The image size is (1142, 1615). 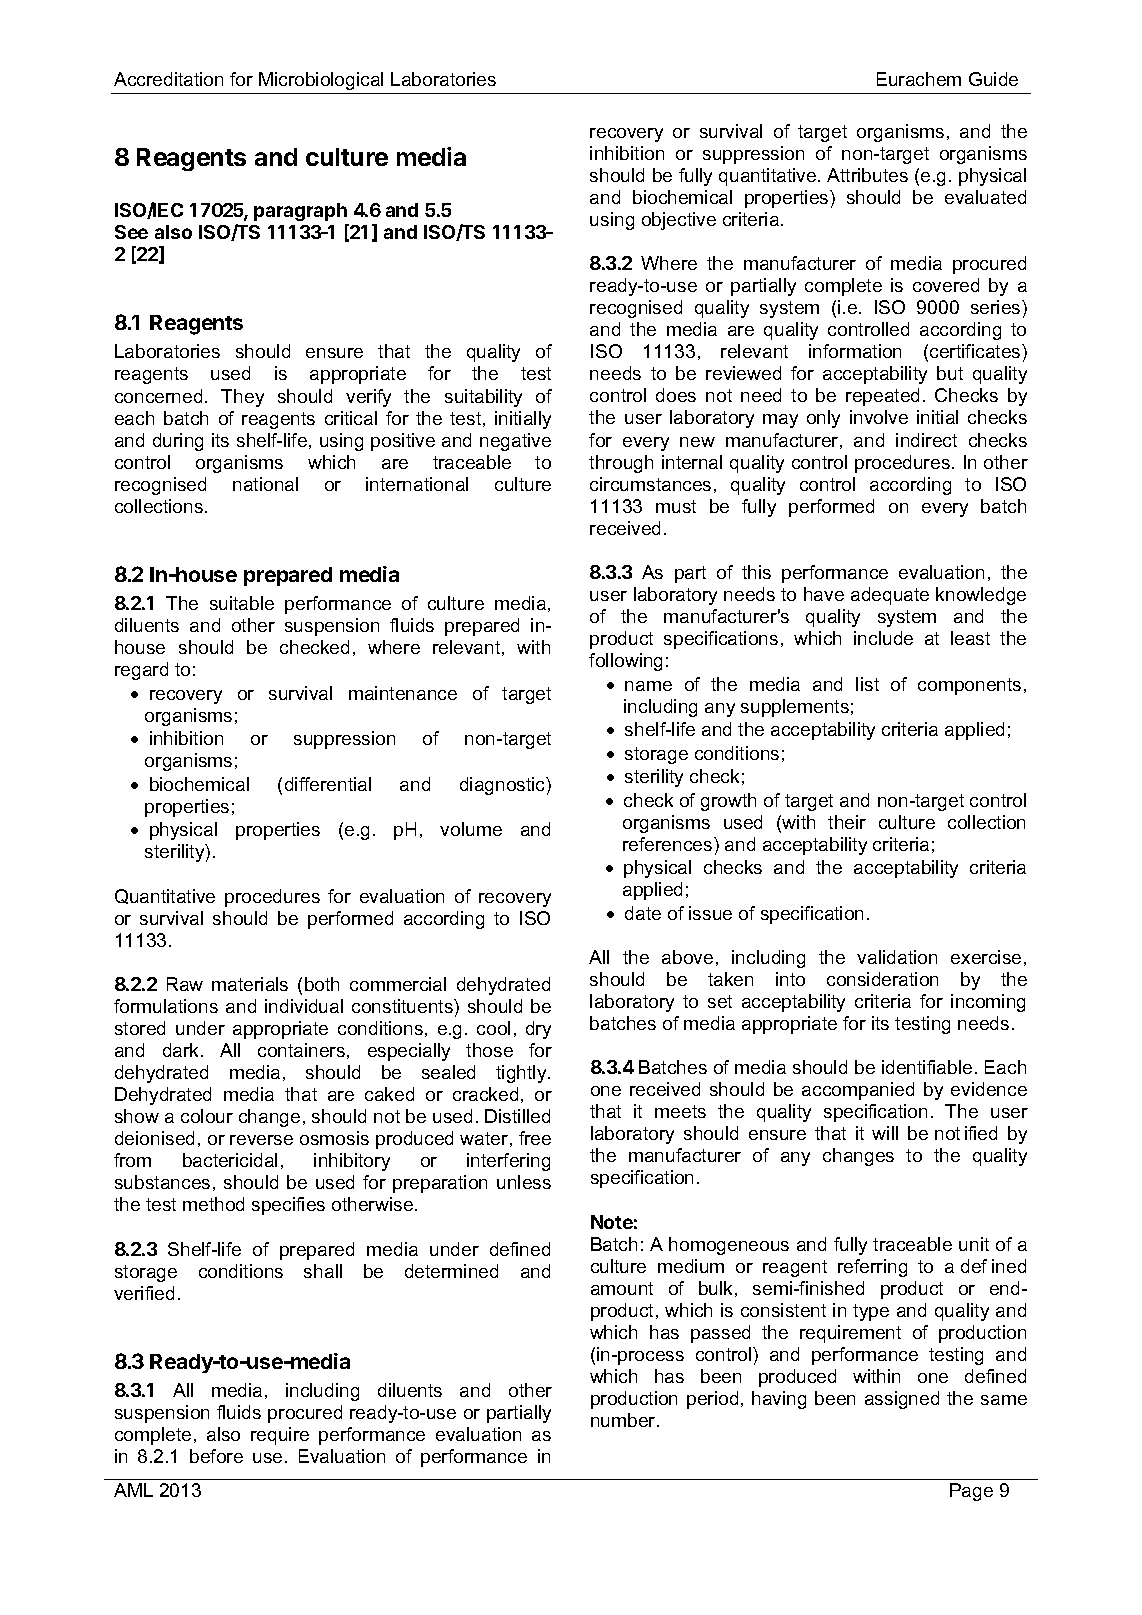 I want to click on following, so click(x=625, y=662).
